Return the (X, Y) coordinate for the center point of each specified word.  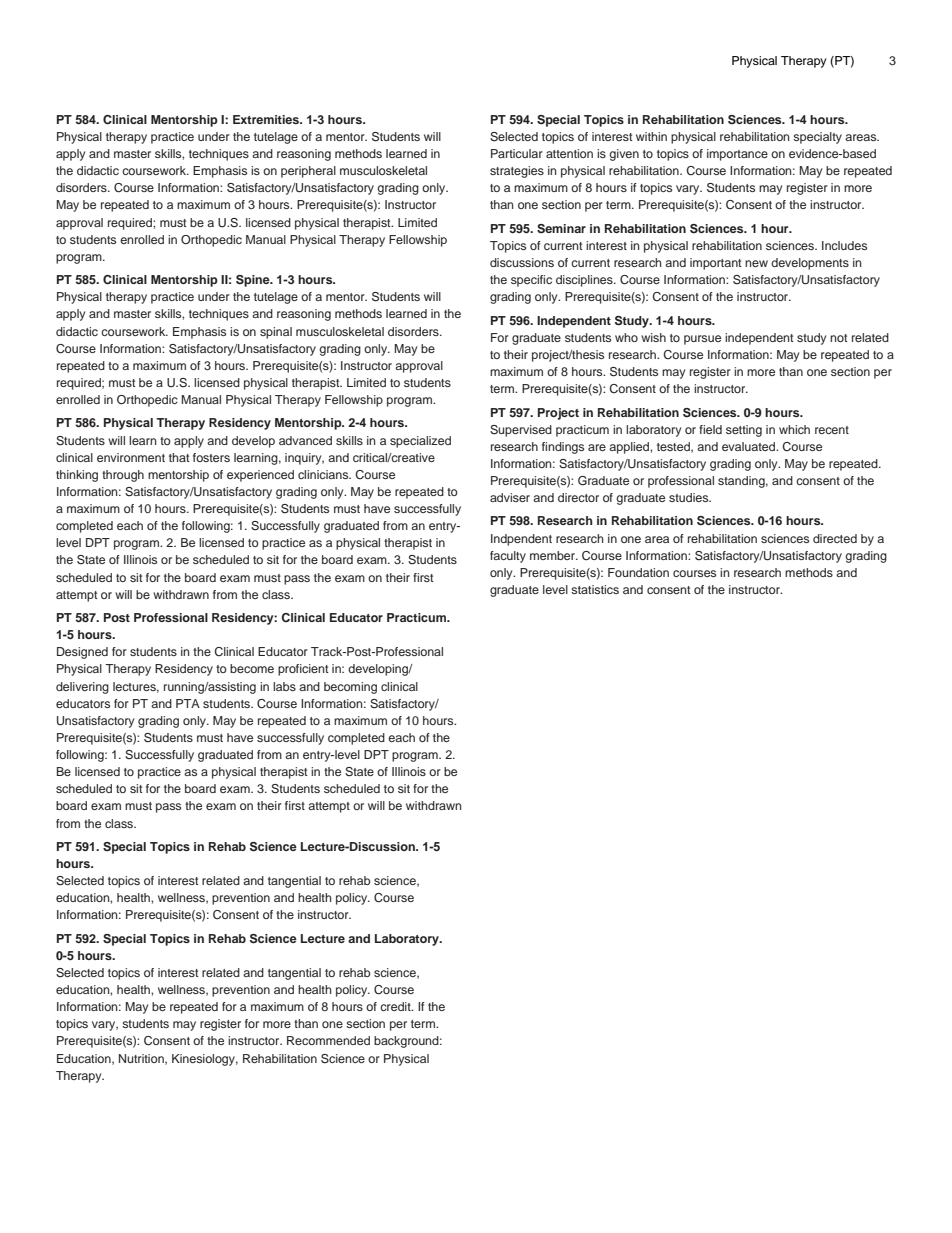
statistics (595, 589)
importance (737, 155)
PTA (188, 703)
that (179, 457)
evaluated (749, 446)
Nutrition (142, 1059)
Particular (517, 153)
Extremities (267, 119)
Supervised (521, 431)
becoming (350, 688)
